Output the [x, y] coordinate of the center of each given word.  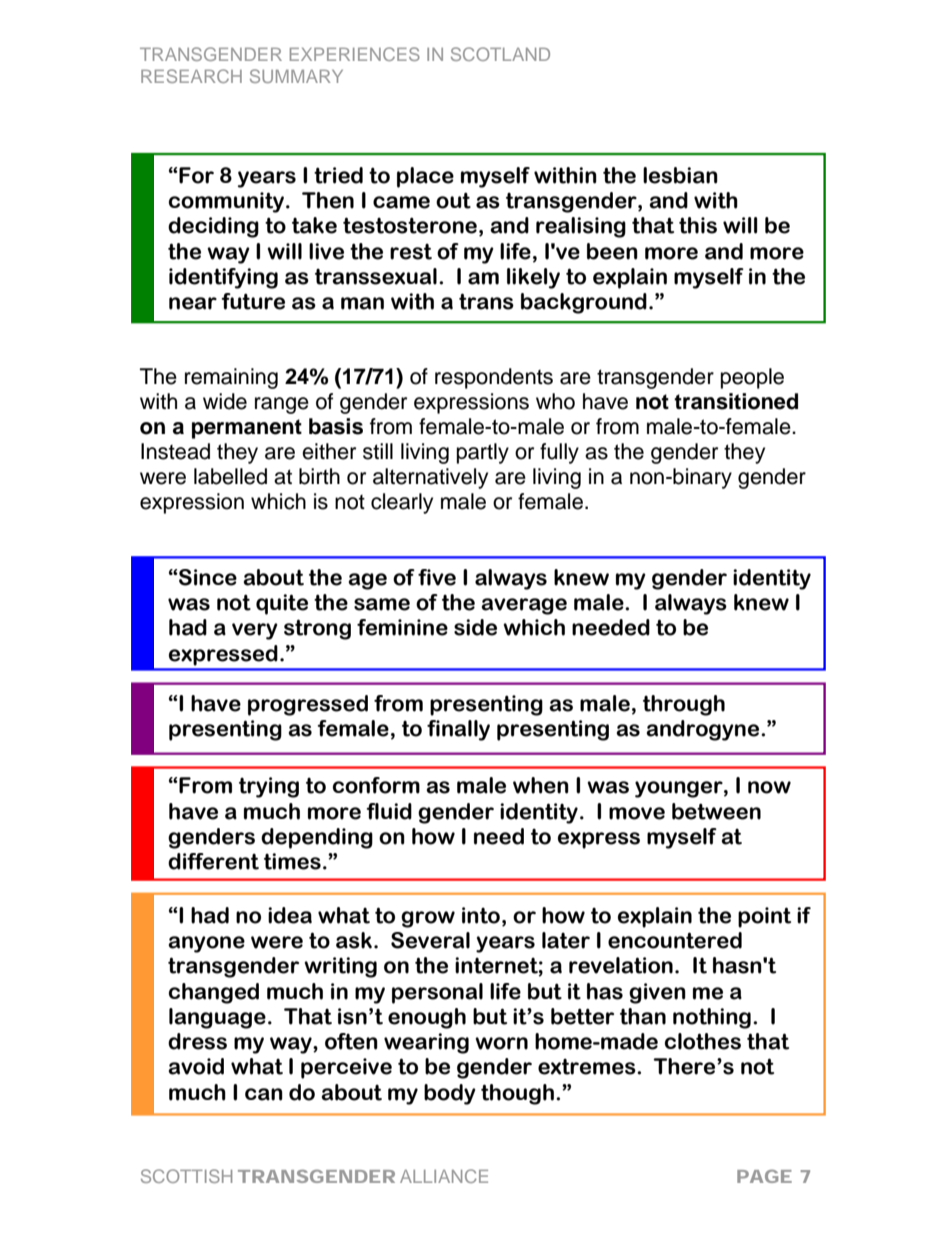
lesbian [680, 175]
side [475, 627]
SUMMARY [296, 76]
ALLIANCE [444, 1176]
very [255, 631]
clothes [703, 1041]
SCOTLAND [500, 54]
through [684, 705]
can [264, 1094]
